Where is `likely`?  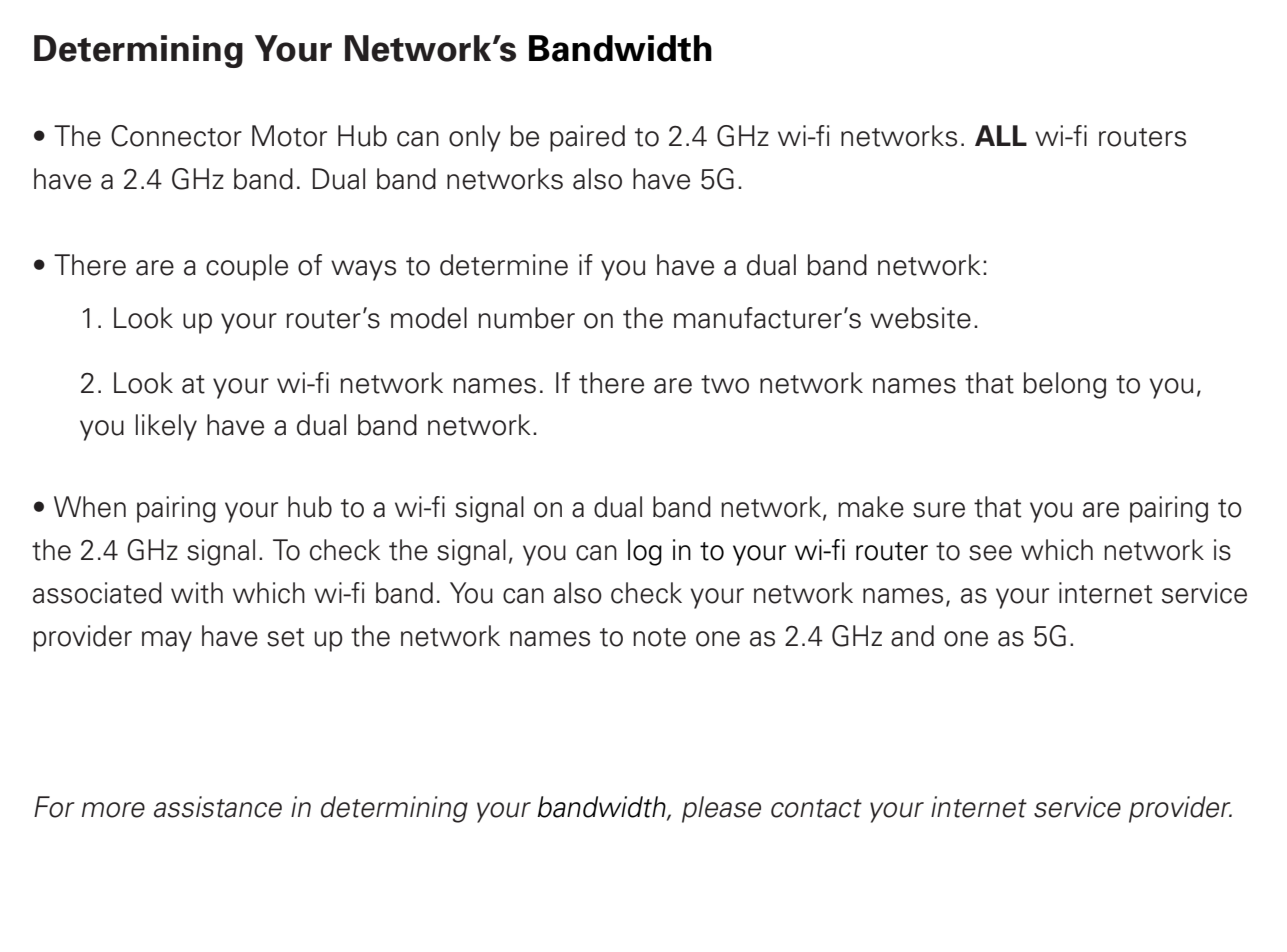
likely is located at coordinates (166, 427).
